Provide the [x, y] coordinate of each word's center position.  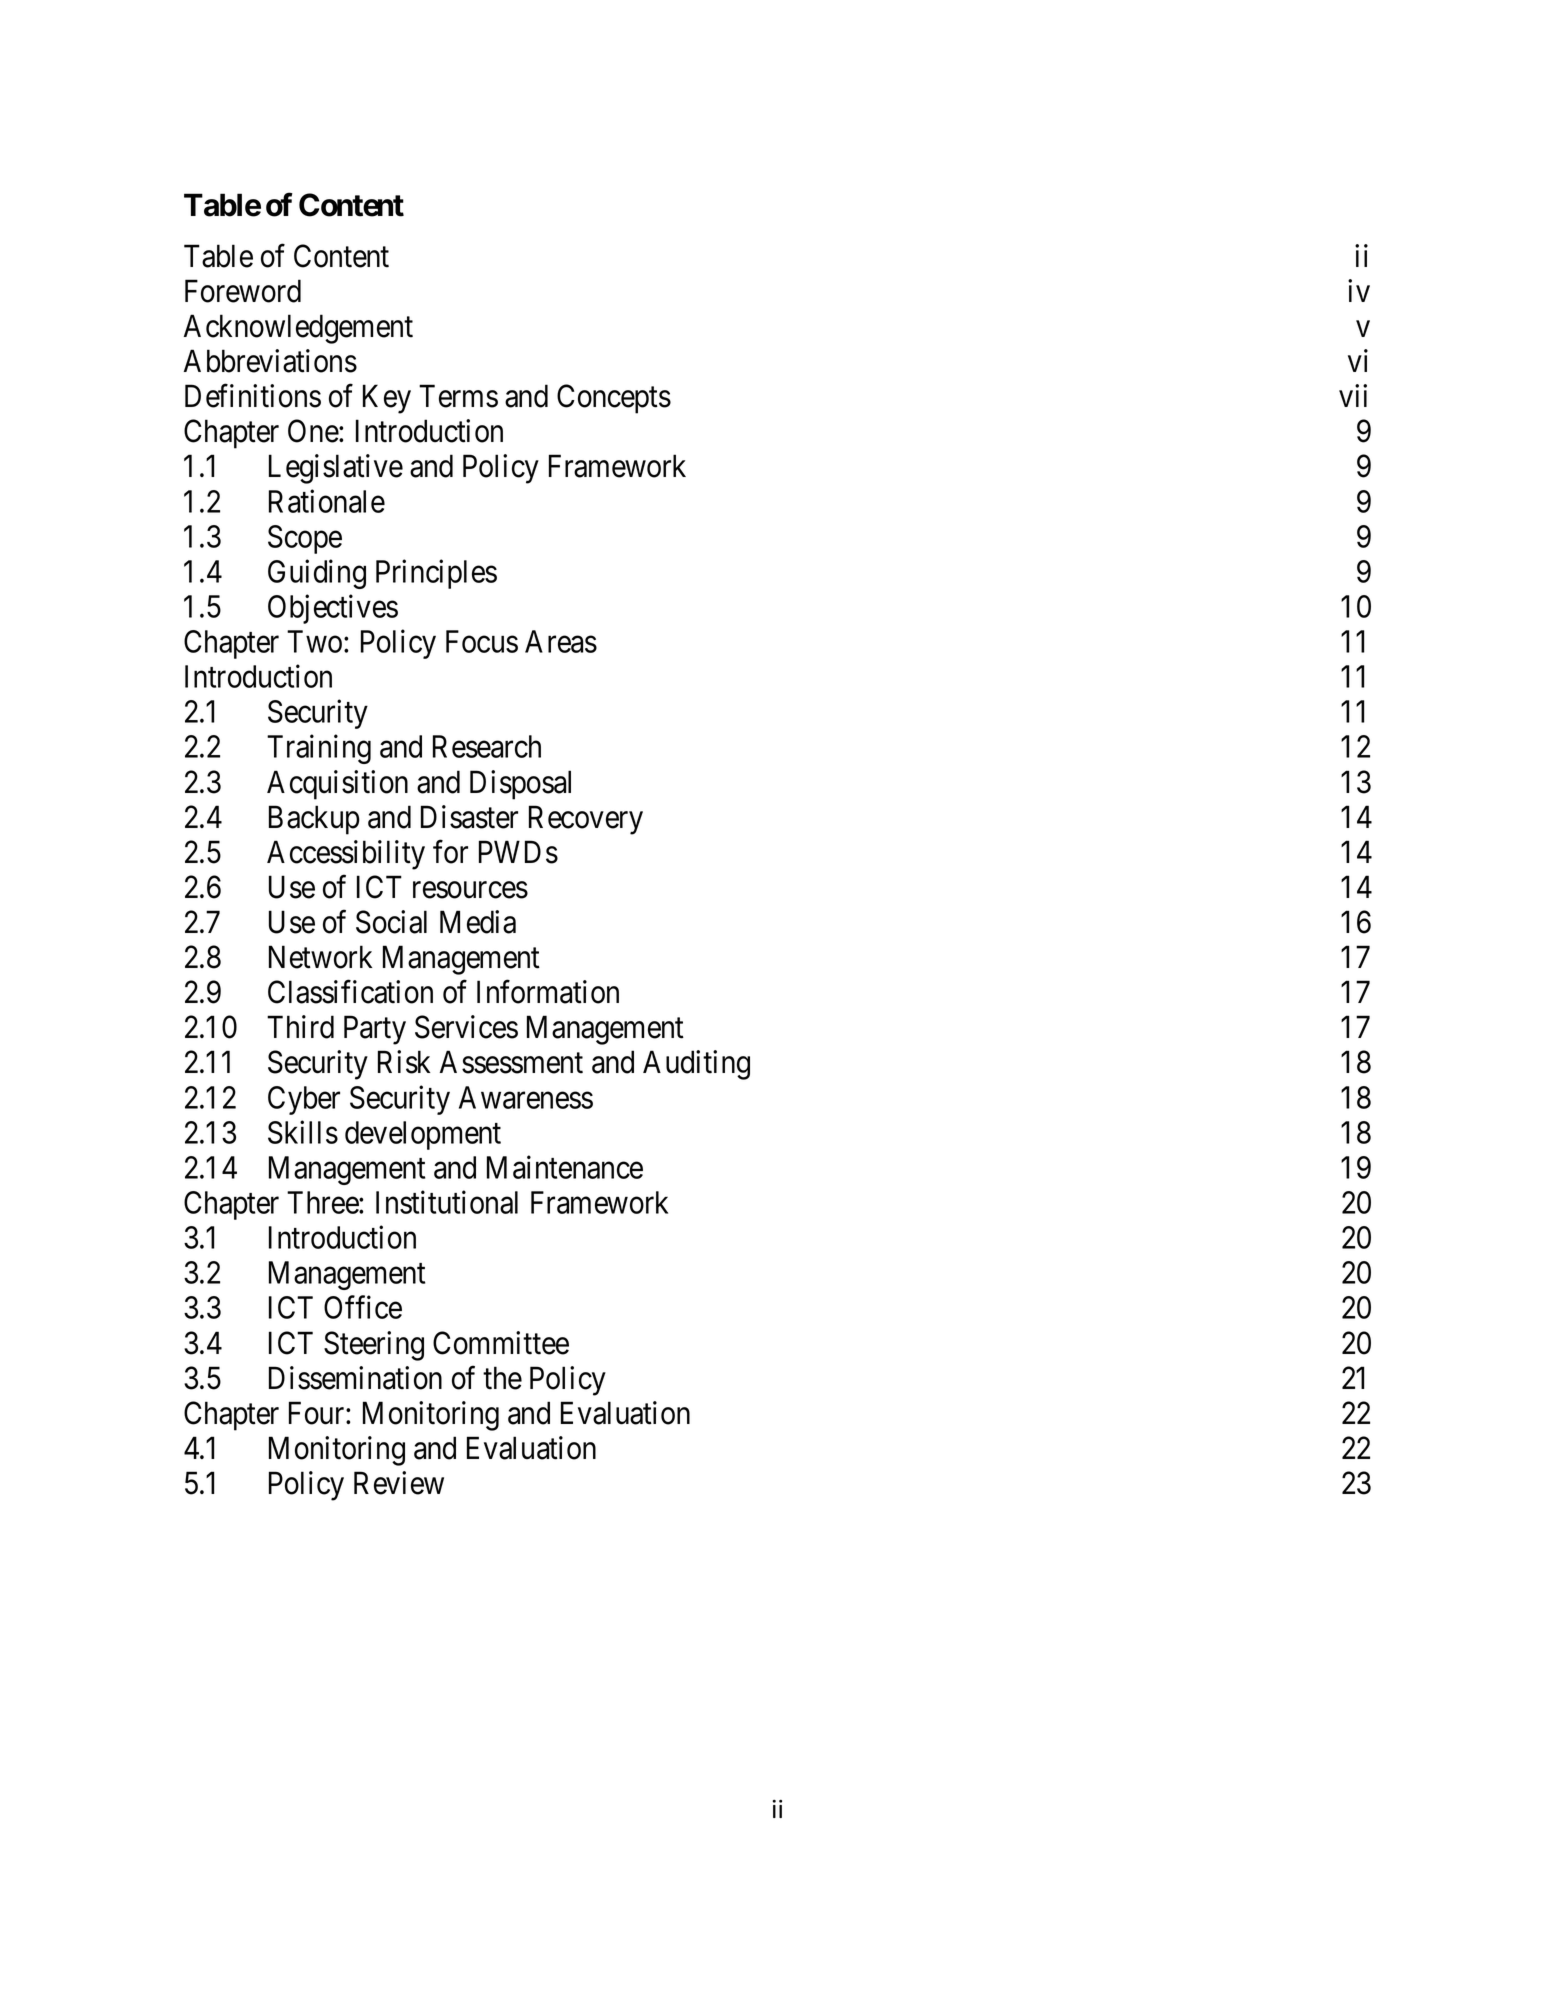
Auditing [696, 1065]
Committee [501, 1343]
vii [1353, 395]
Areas [561, 641]
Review [399, 1483]
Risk [404, 1062]
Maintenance [565, 1167]
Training [319, 749]
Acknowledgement [298, 329]
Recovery [586, 820]
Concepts [614, 399]
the [502, 1378]
